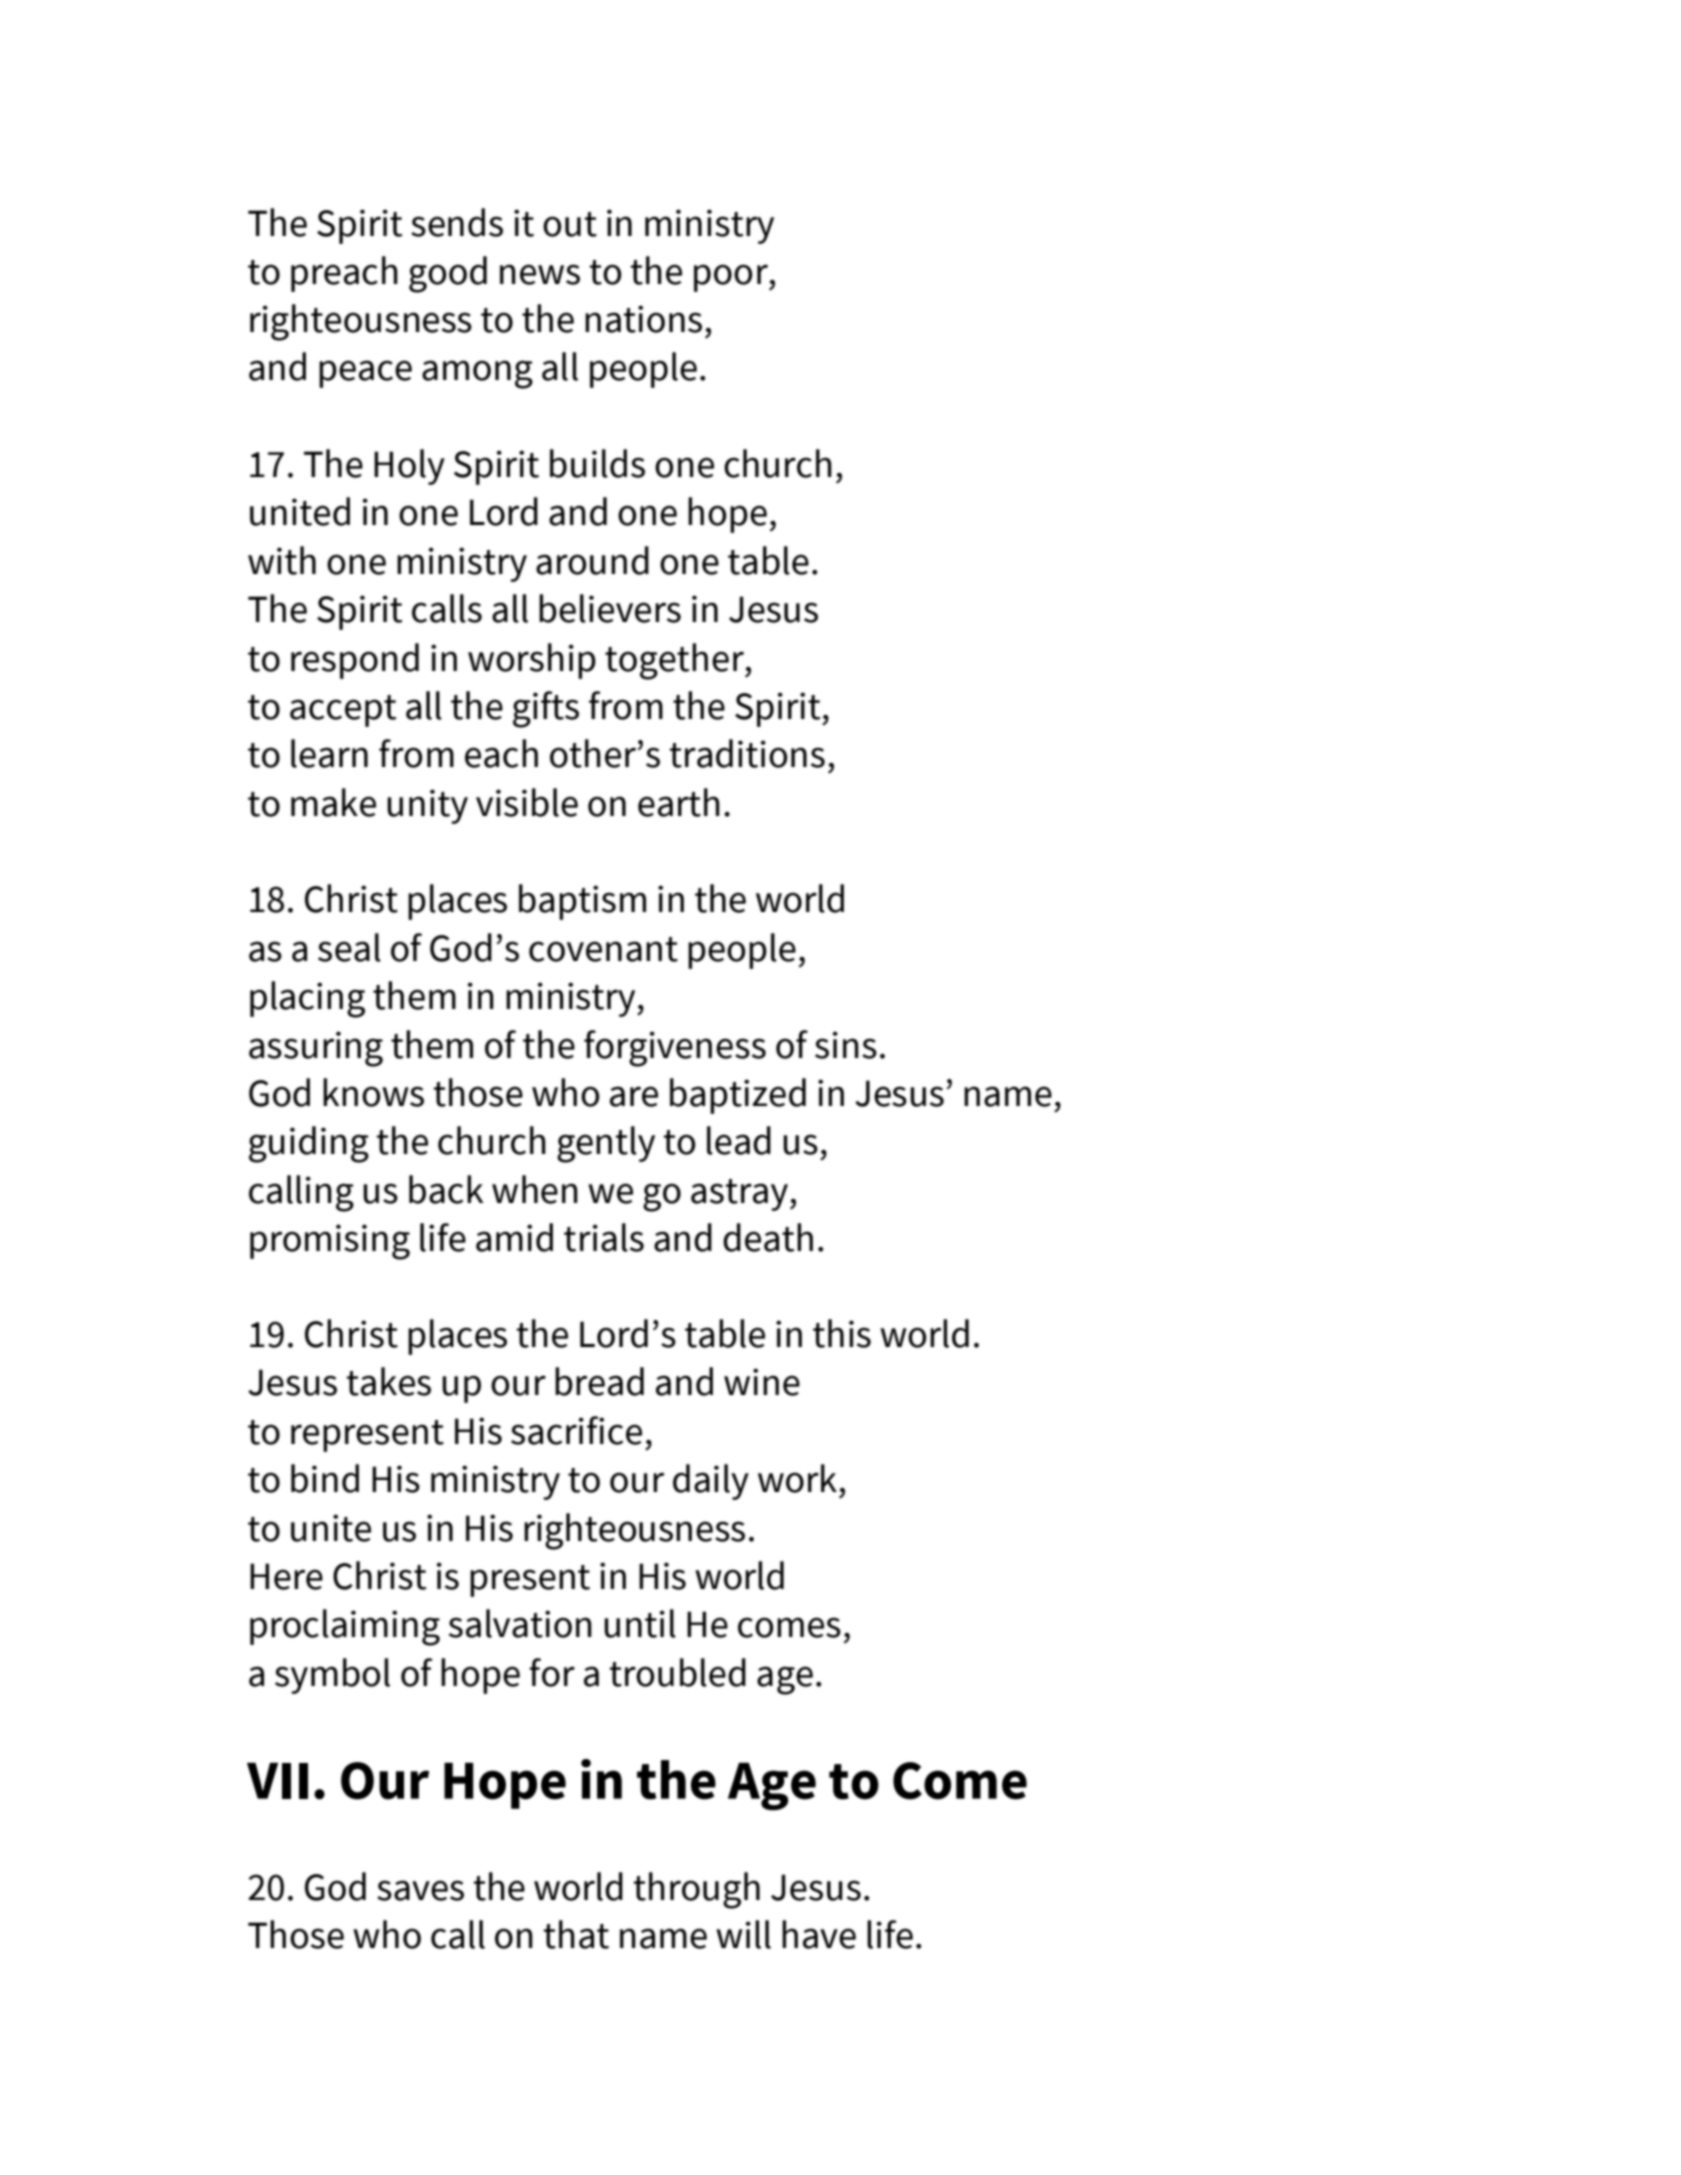  Describe the element at coordinates (797, 1478) in the image. I see `work` at that location.
